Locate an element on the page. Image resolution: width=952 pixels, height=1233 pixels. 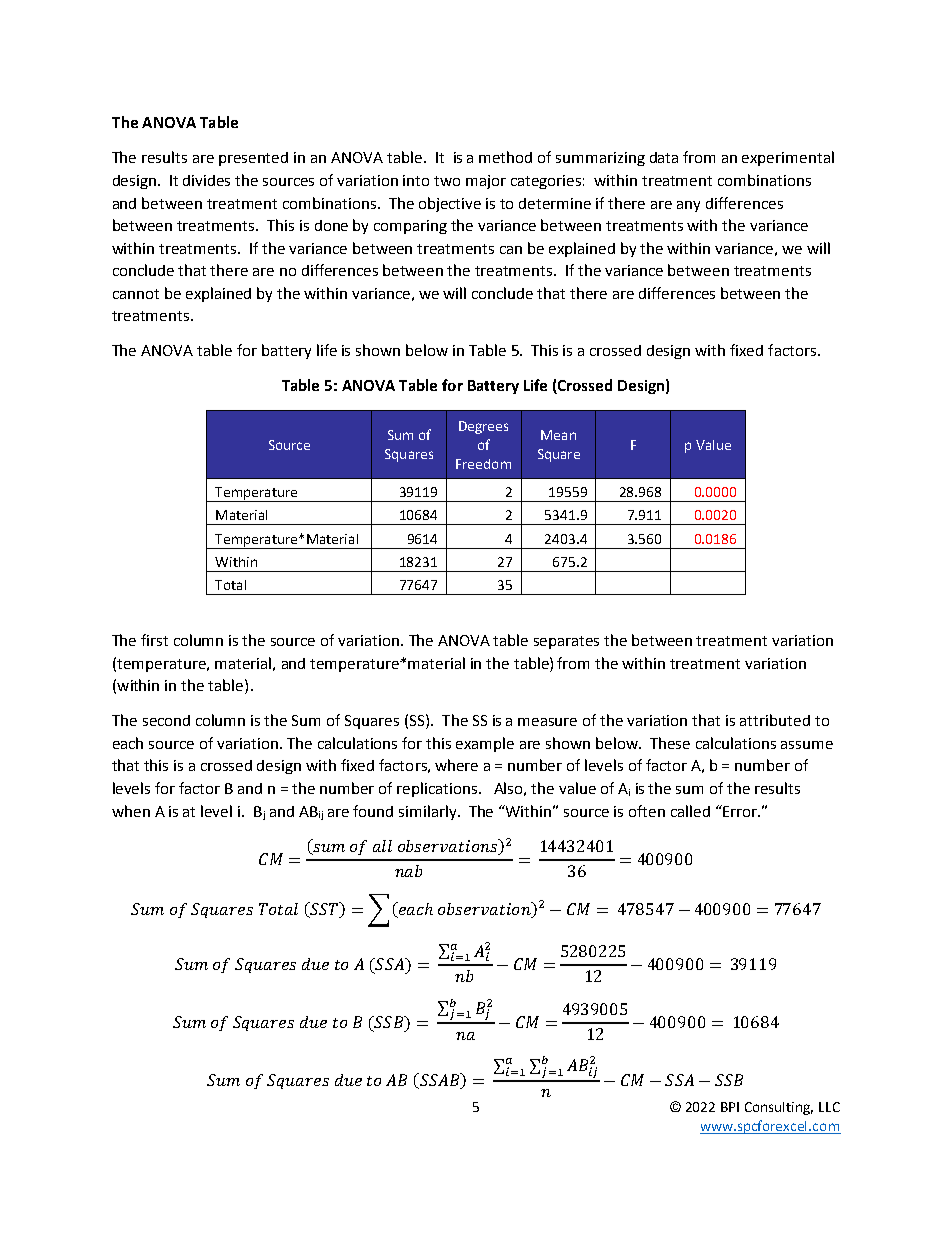
attributed is located at coordinates (775, 720).
